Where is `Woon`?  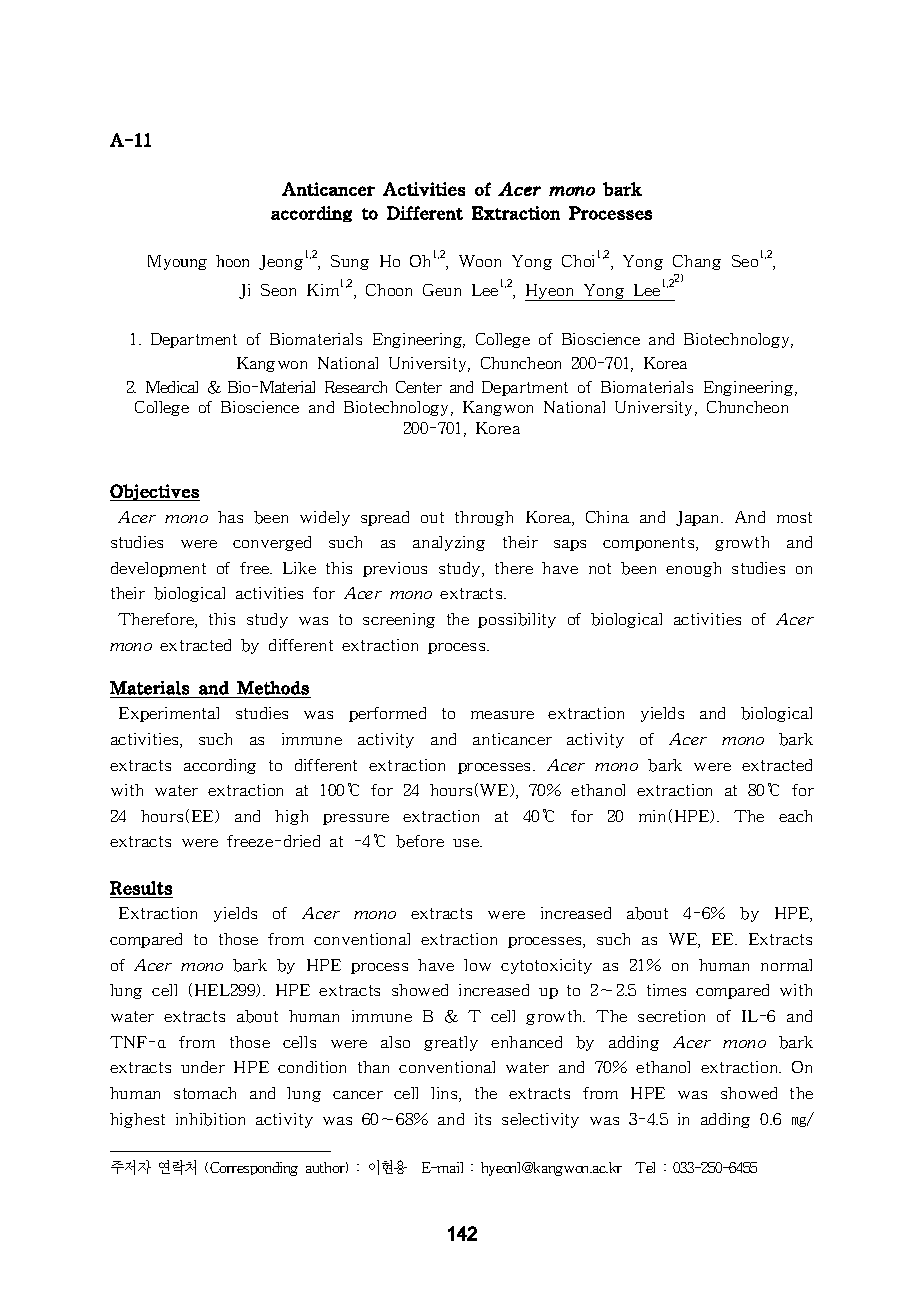 Woon is located at coordinates (480, 261).
